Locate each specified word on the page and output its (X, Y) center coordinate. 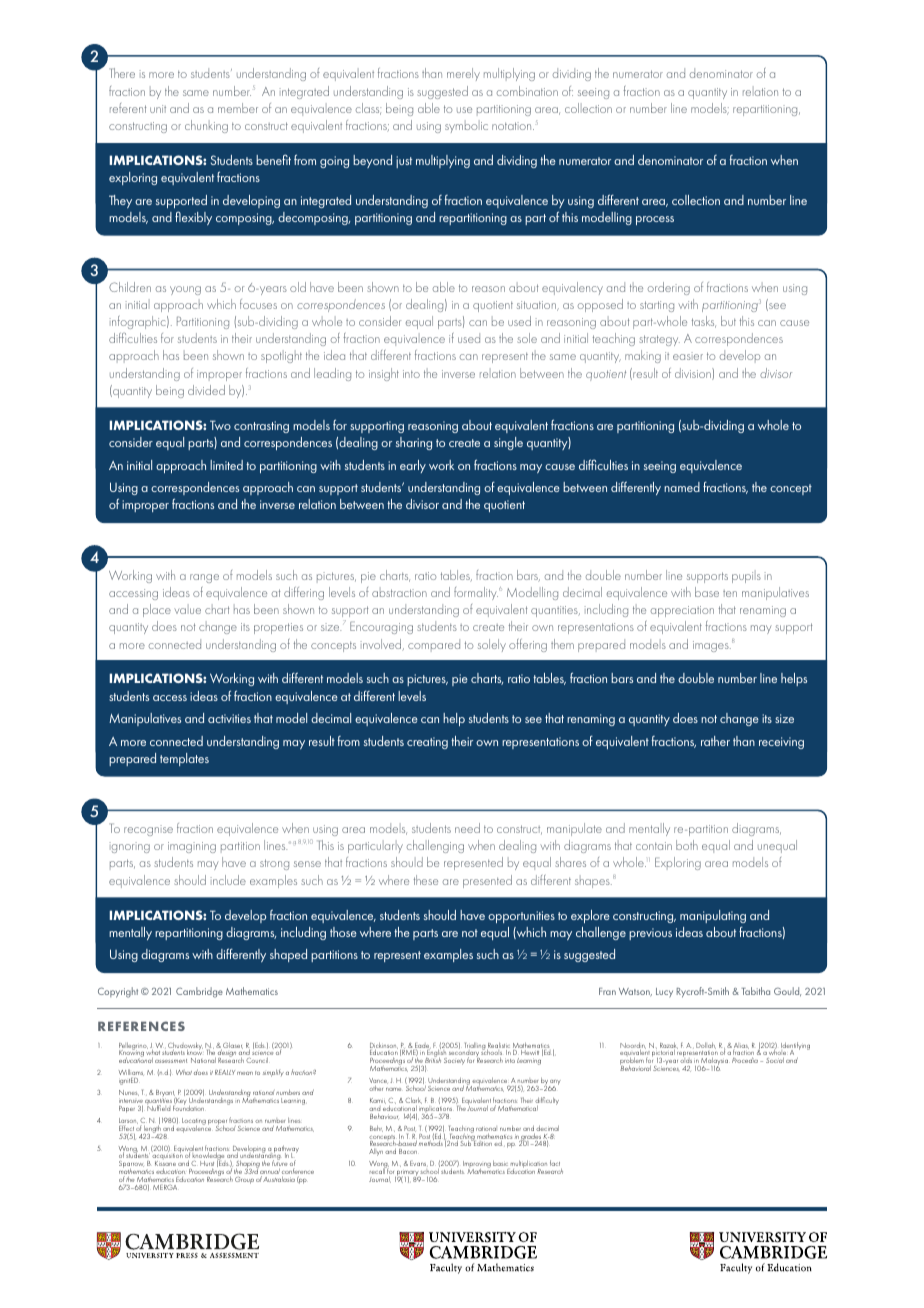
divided (206, 390)
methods (431, 1142)
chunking (206, 126)
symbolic (466, 127)
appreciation (682, 611)
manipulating (713, 916)
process (655, 220)
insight (384, 374)
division (694, 374)
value (187, 611)
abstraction (399, 593)
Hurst (207, 1165)
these (426, 880)
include (228, 880)
